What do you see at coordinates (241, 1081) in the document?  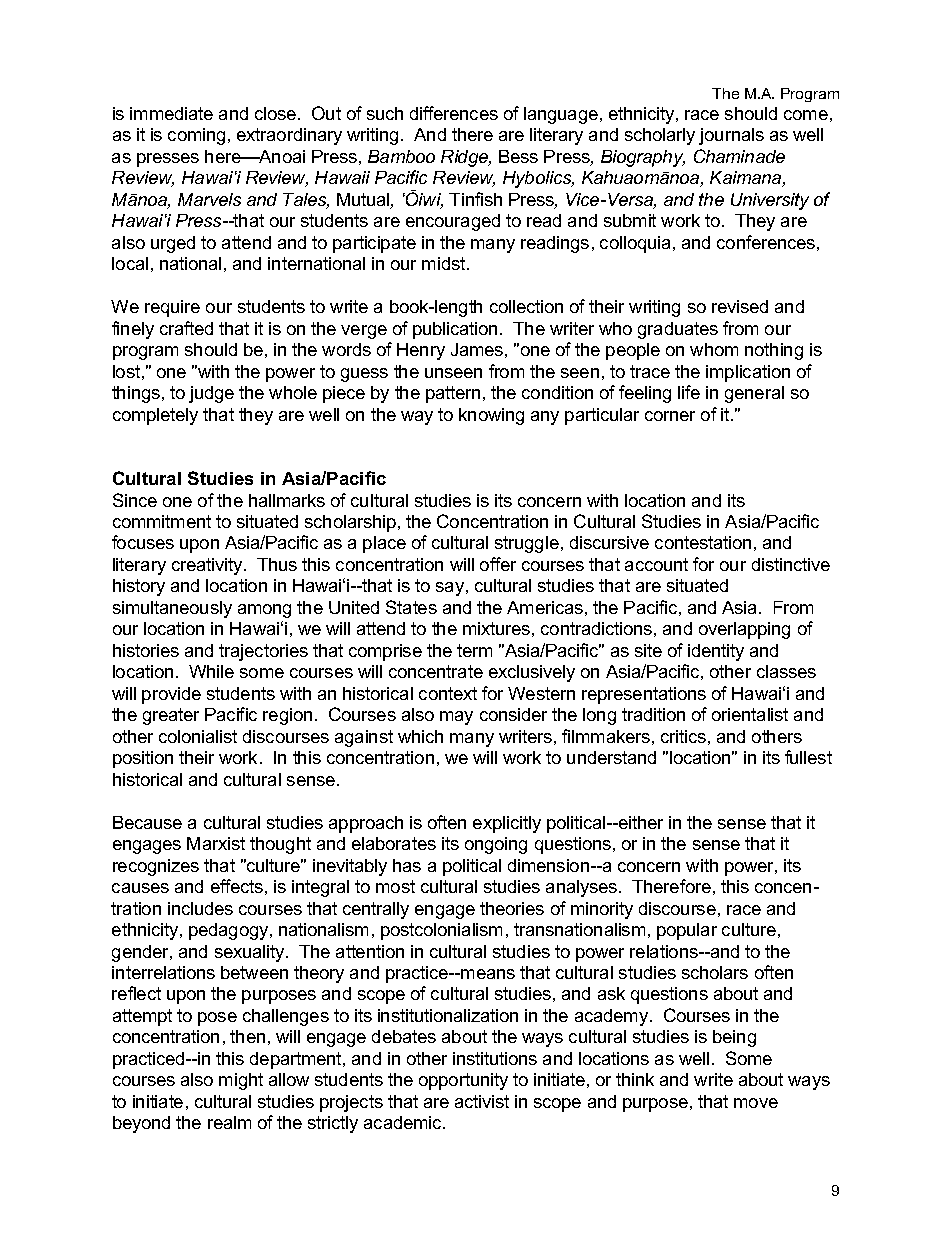 I see `might` at bounding box center [241, 1081].
